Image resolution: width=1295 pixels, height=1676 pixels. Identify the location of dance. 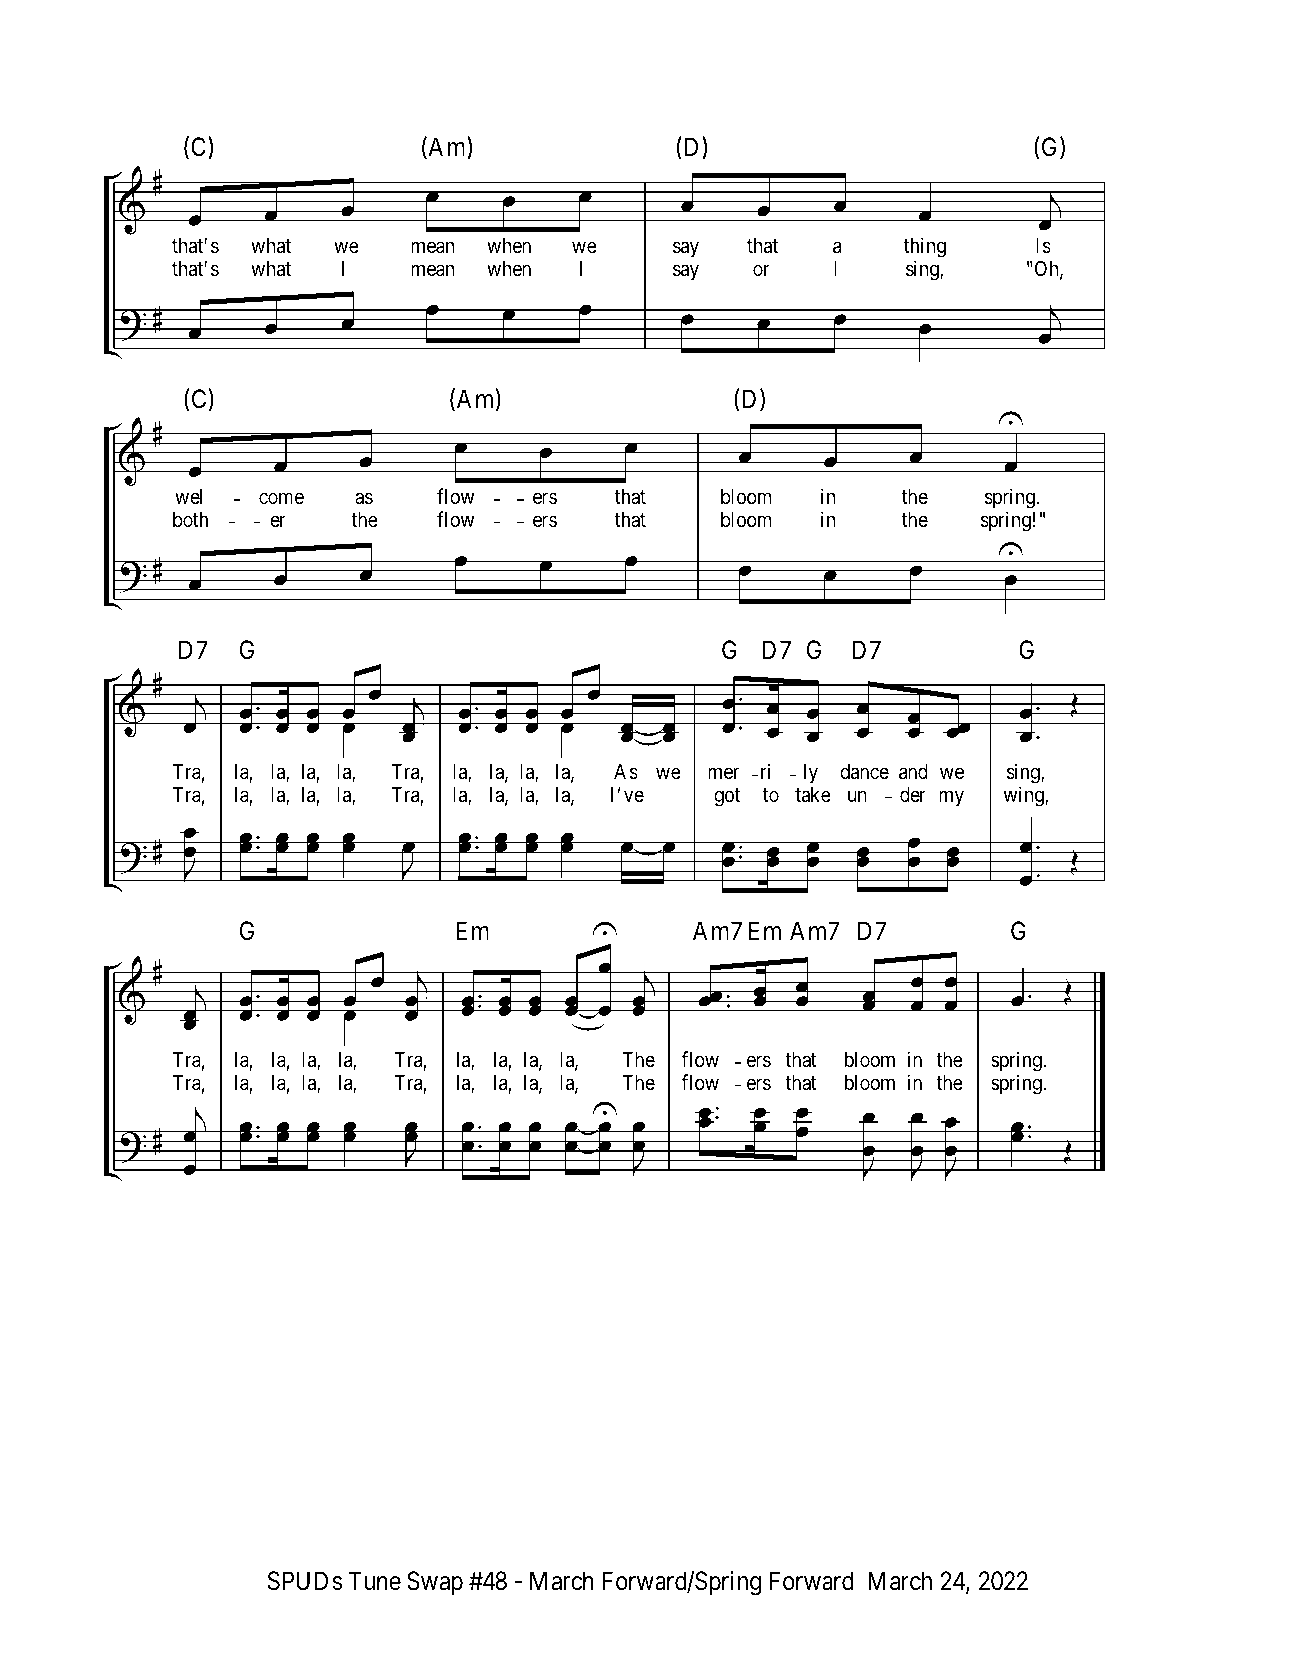
(864, 772).
